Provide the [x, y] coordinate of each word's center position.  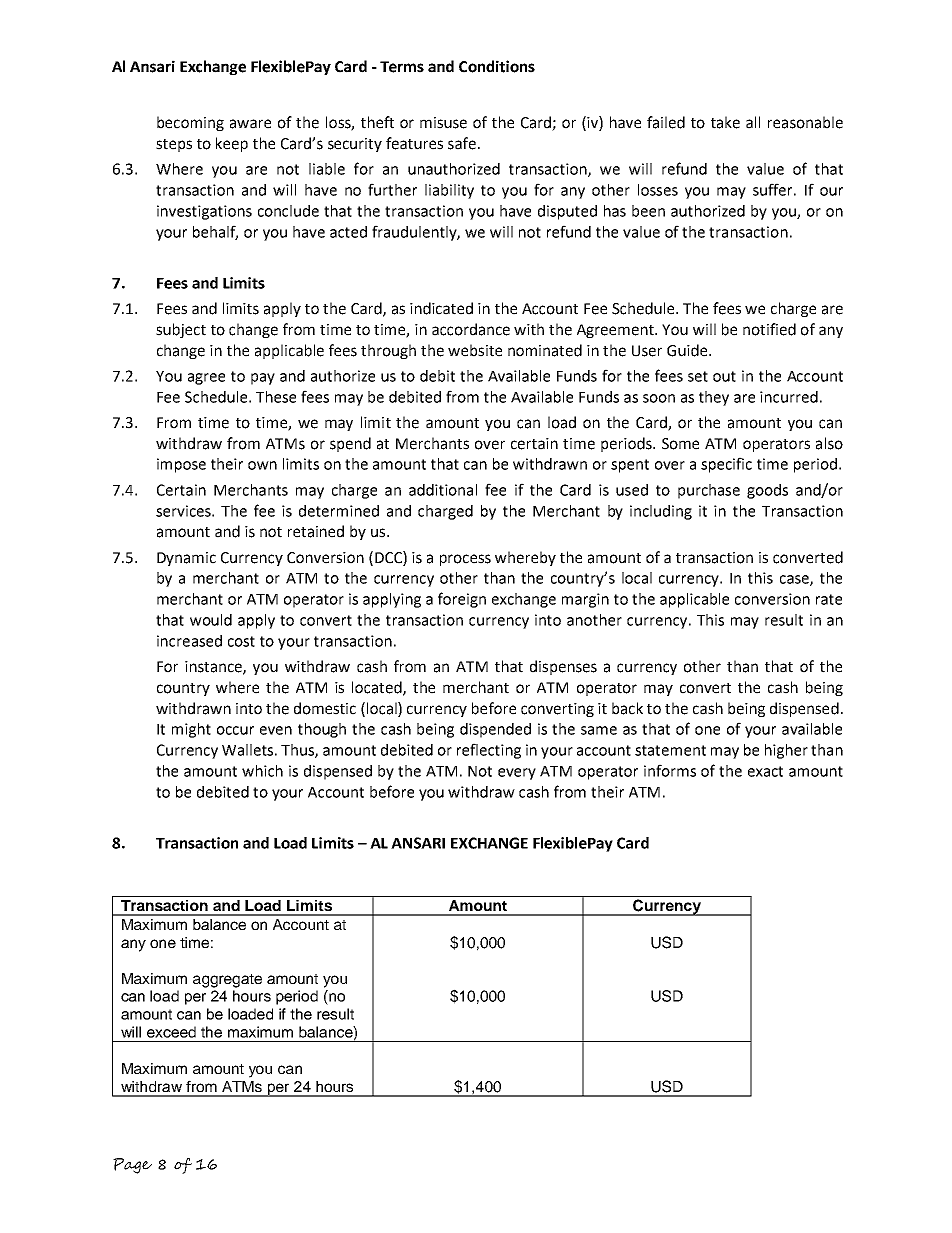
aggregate [227, 981]
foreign [462, 600]
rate [829, 599]
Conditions [497, 66]
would [211, 620]
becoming [190, 123]
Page [132, 1166]
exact [765, 771]
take [725, 122]
